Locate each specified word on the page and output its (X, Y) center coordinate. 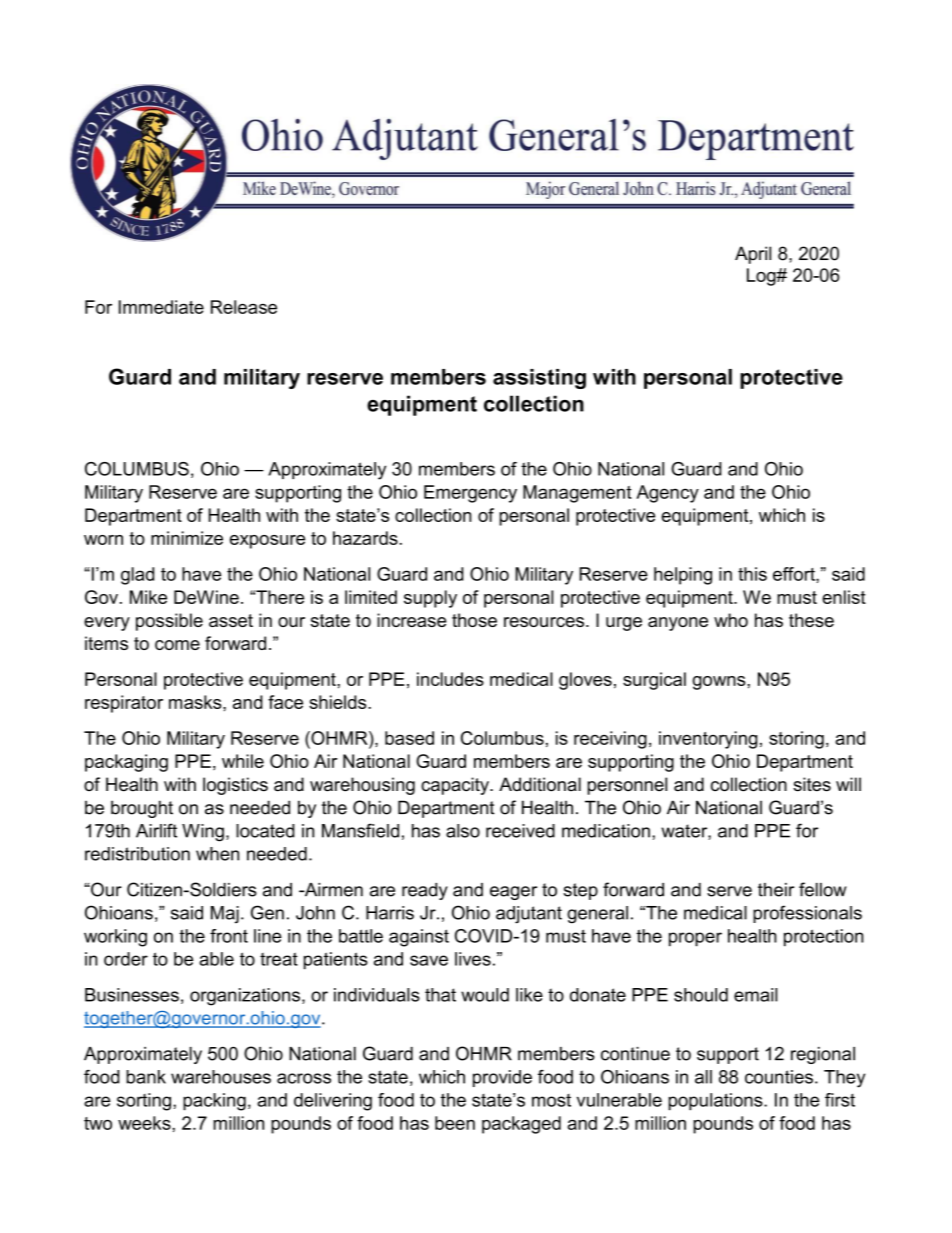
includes (450, 679)
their (776, 890)
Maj (225, 915)
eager (513, 893)
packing (214, 1102)
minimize (187, 538)
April (753, 255)
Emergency (470, 494)
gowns (720, 683)
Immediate (161, 307)
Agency (667, 494)
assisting (539, 379)
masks (196, 702)
